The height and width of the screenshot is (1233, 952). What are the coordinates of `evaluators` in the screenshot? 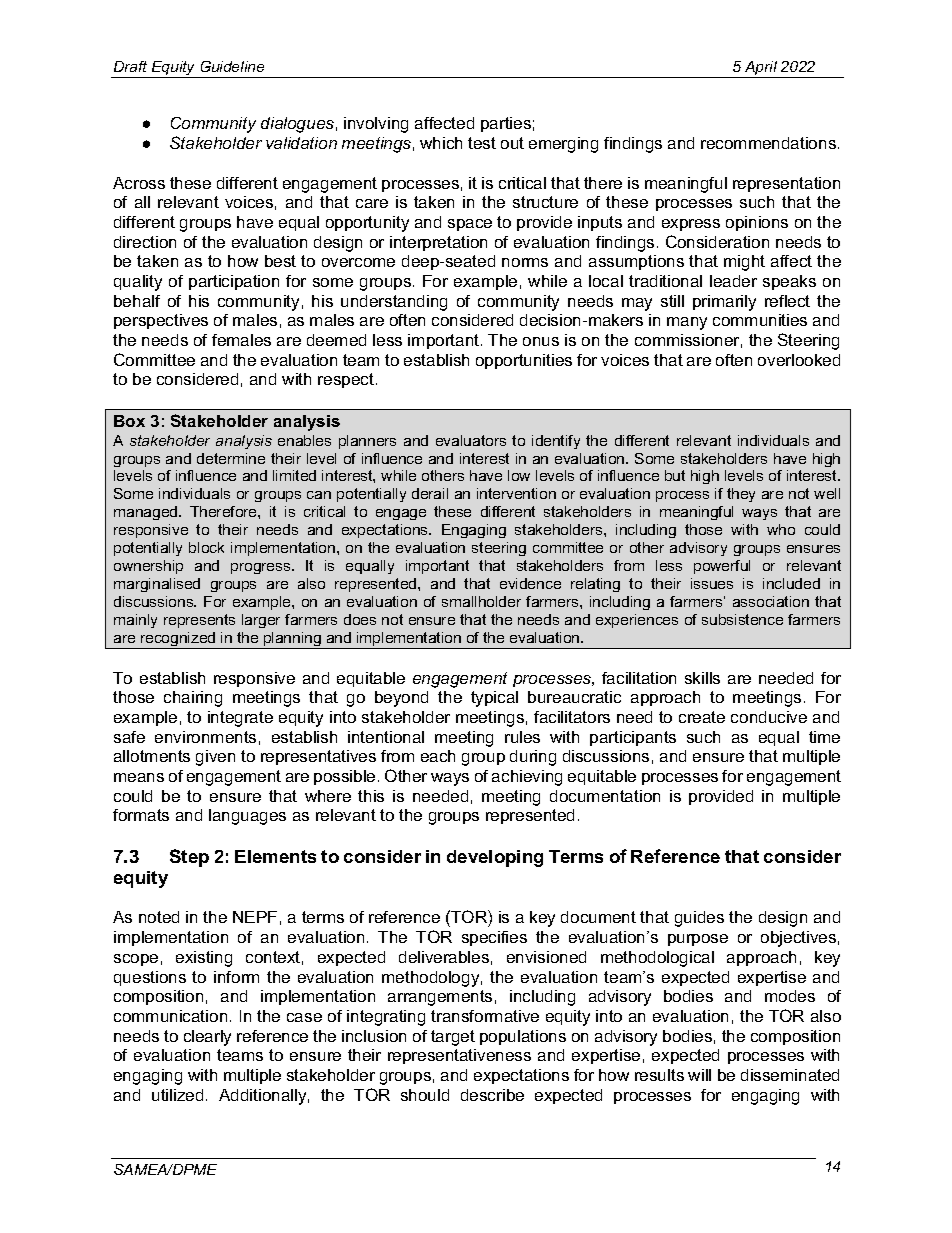 It's located at (471, 440).
